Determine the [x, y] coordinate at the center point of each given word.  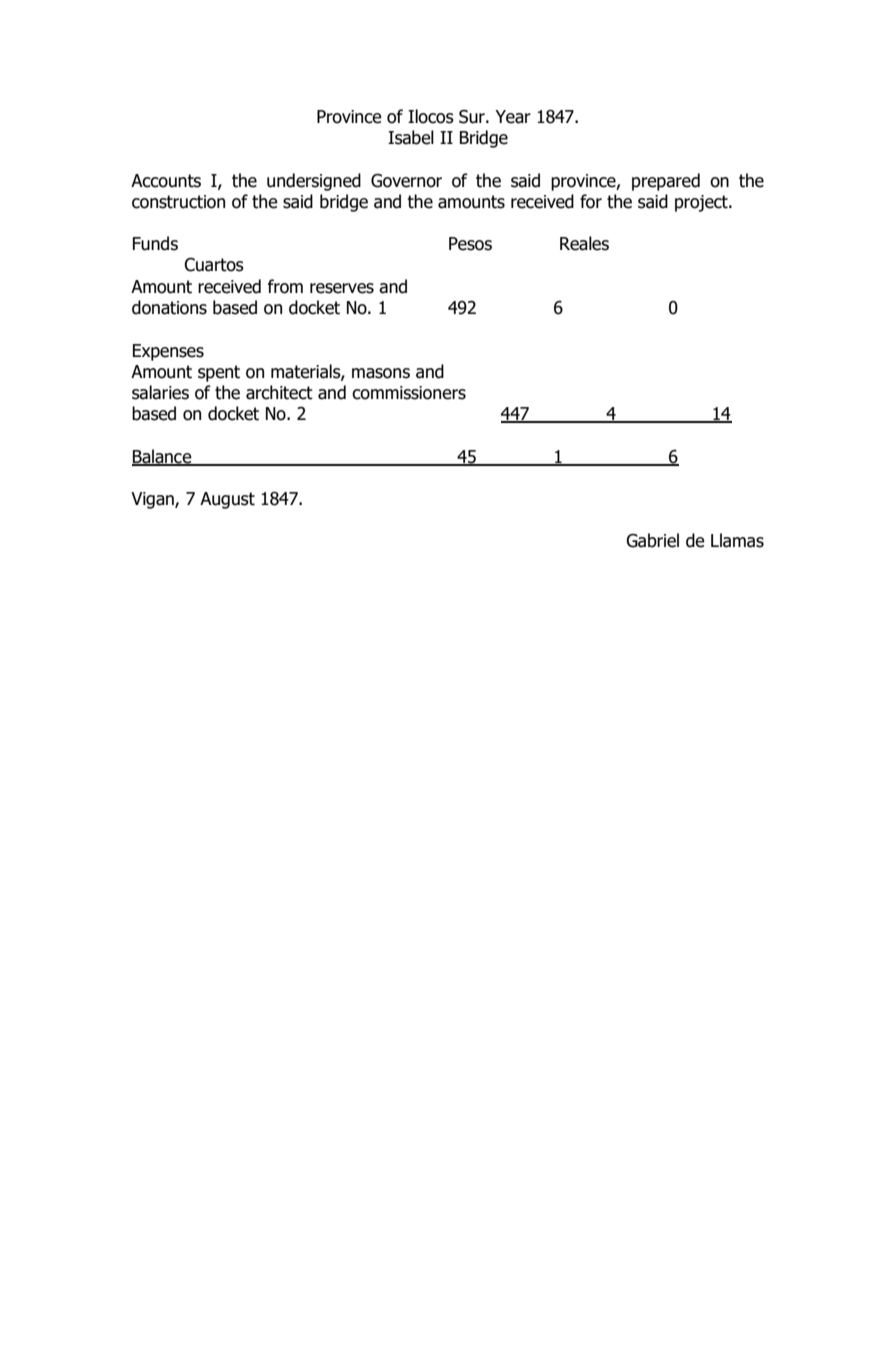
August [227, 500]
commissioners [409, 393]
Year [513, 117]
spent [219, 373]
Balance [163, 457]
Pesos [470, 244]
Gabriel [652, 540]
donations [169, 307]
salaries [160, 392]
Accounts [166, 181]
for [591, 201]
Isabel [411, 137]
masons [381, 373]
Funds [155, 243]
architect [279, 392]
